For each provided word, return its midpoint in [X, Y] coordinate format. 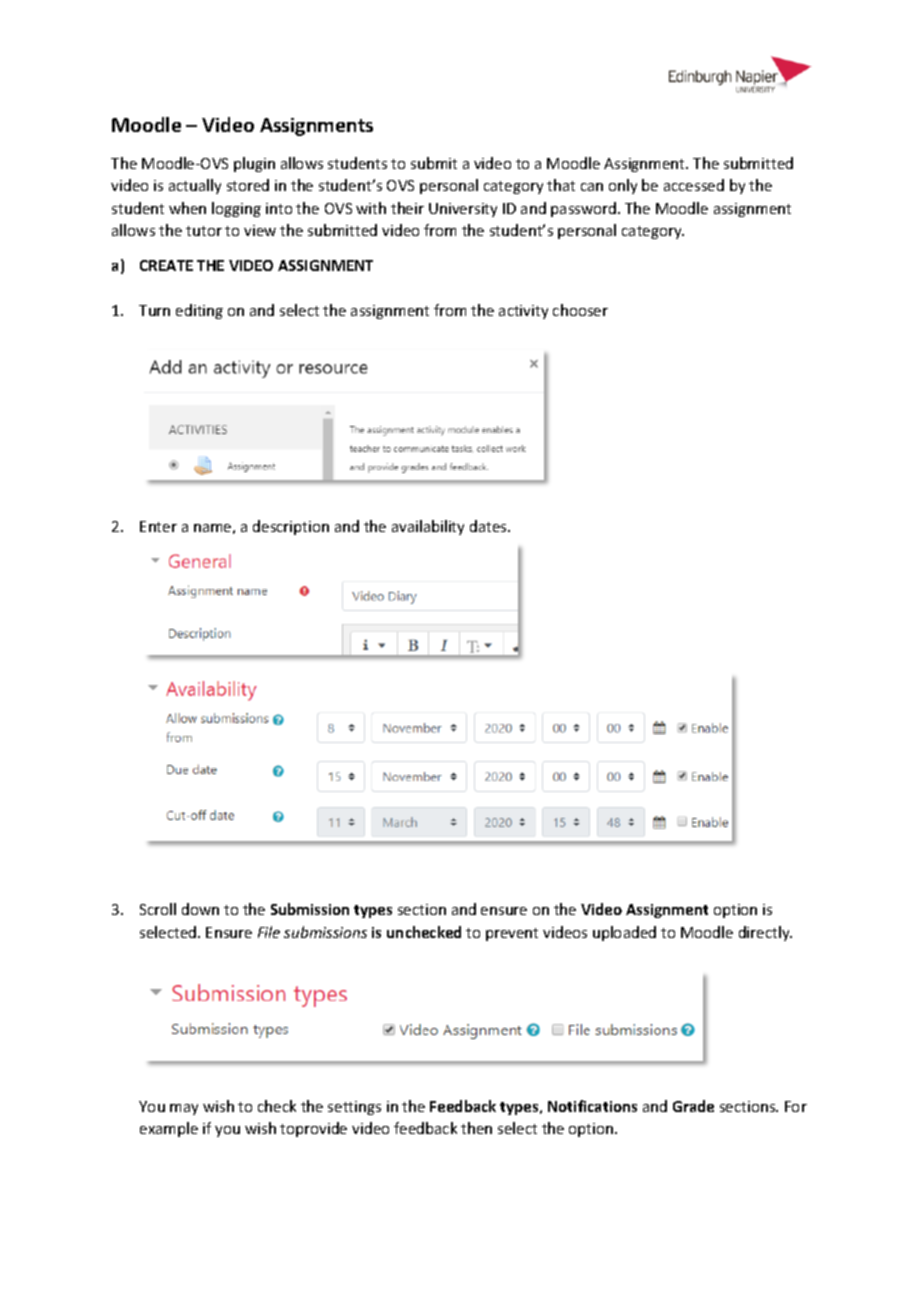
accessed [694, 185]
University [463, 210]
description [291, 527]
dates [489, 526]
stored [248, 185]
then [476, 1128]
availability [428, 527]
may [184, 1109]
